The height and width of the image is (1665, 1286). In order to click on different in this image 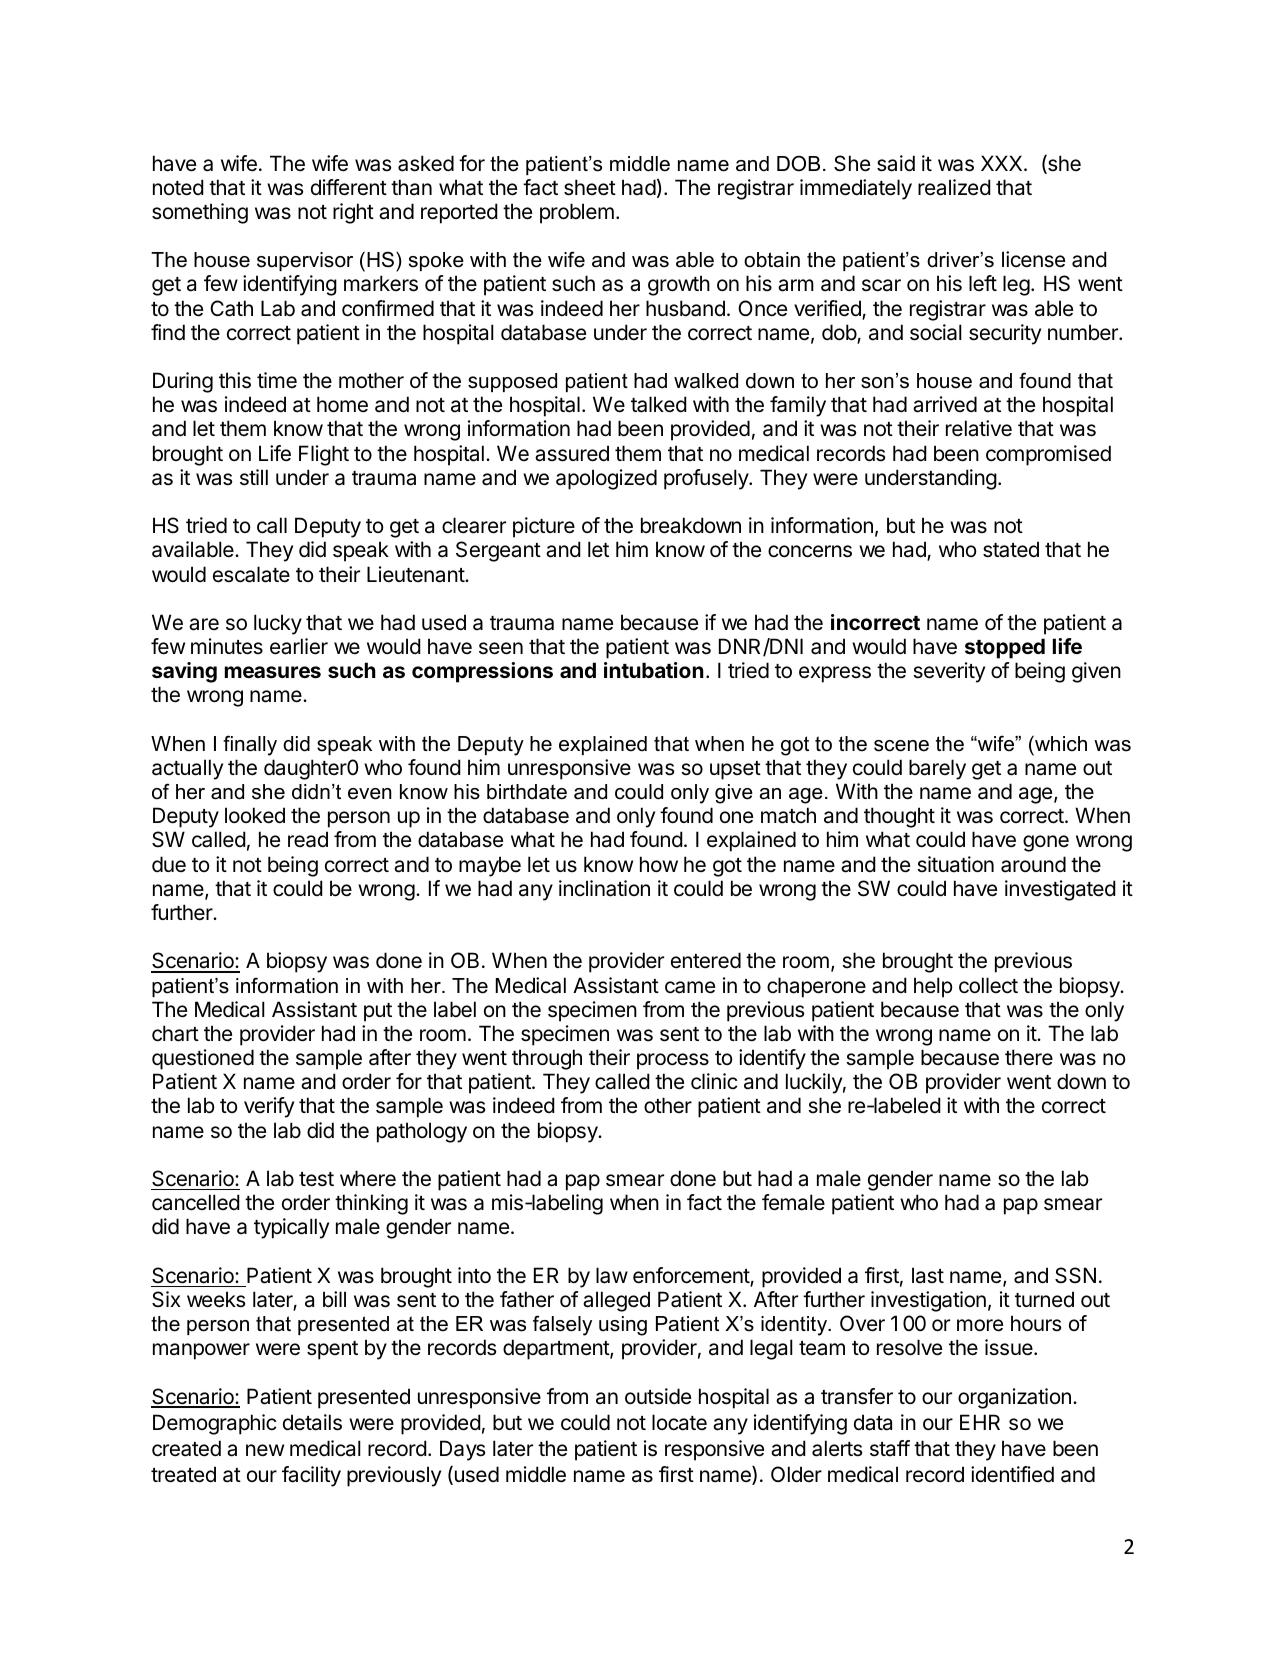, I will do `click(349, 187)`.
